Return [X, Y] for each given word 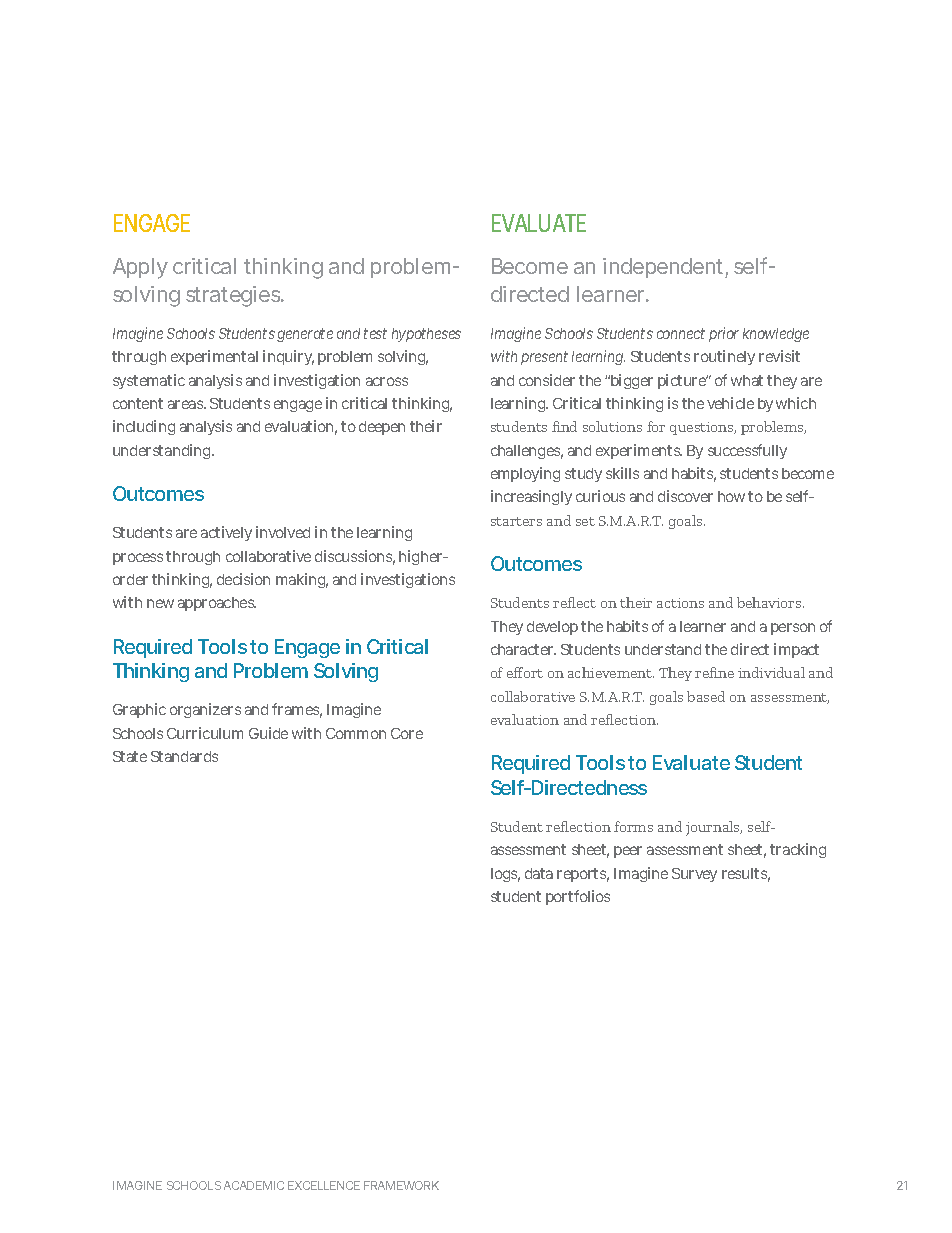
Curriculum [205, 733]
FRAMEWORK [401, 1185]
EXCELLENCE [324, 1185]
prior [724, 334]
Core [407, 733]
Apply [140, 268]
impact [796, 650]
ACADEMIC [254, 1185]
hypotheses [426, 335]
